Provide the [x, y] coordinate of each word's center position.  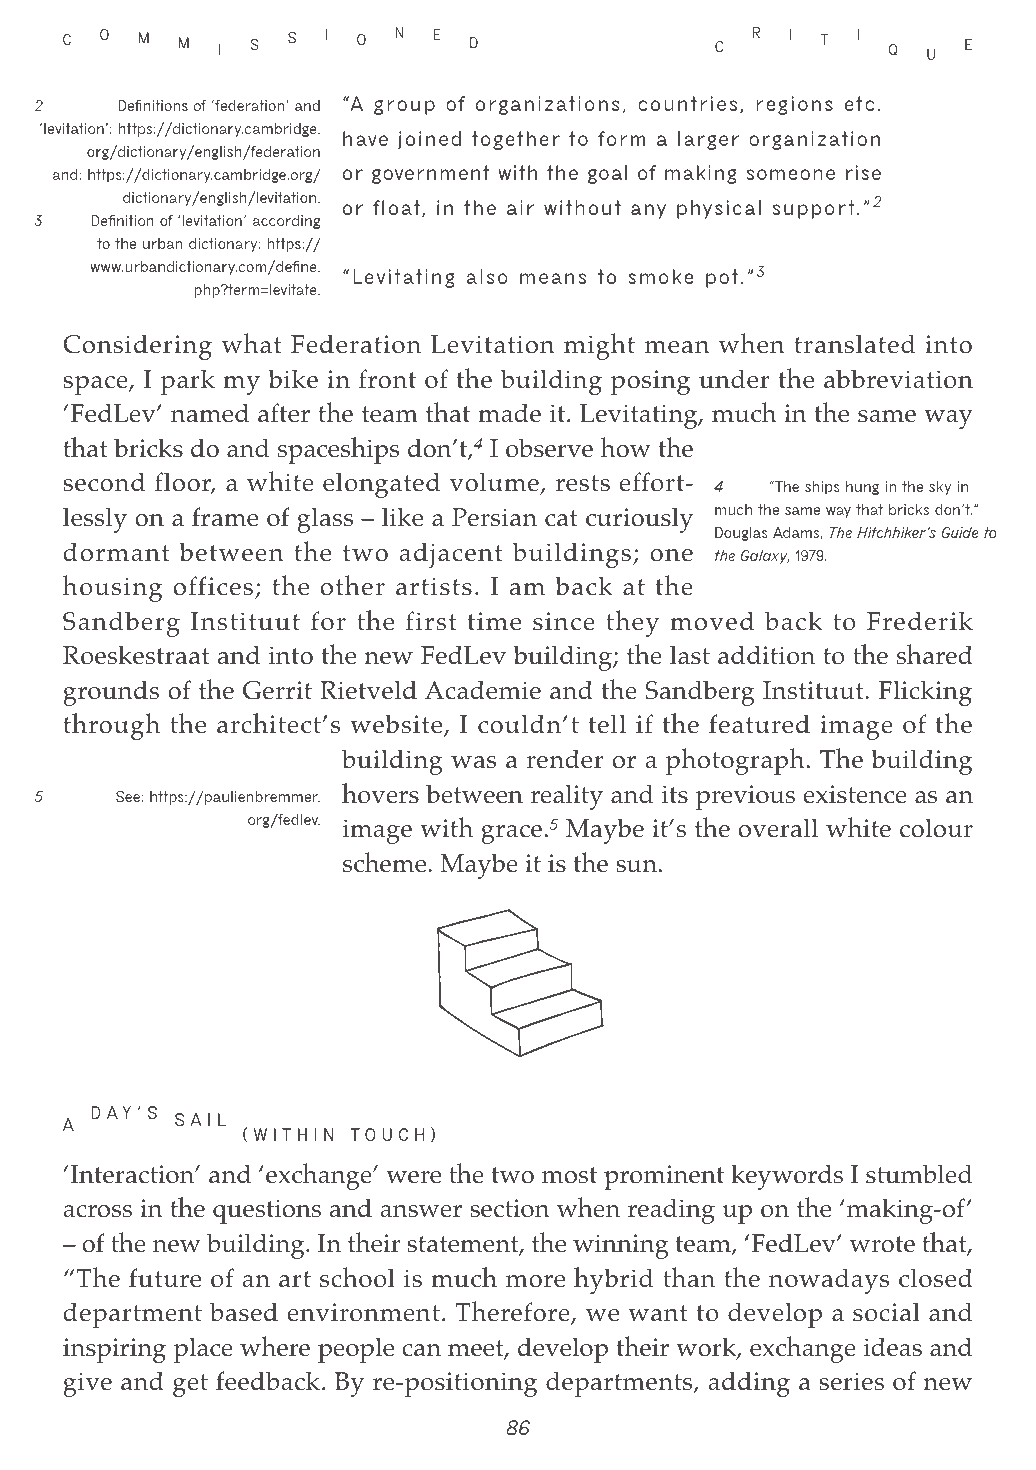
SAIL [200, 1119]
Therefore [514, 1312]
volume [495, 483]
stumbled [919, 1174]
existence [855, 794]
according [286, 222]
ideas [893, 1347]
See [129, 796]
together [516, 140]
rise [863, 172]
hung [862, 488]
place [203, 1350]
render [564, 759]
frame [225, 517]
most [569, 1175]
